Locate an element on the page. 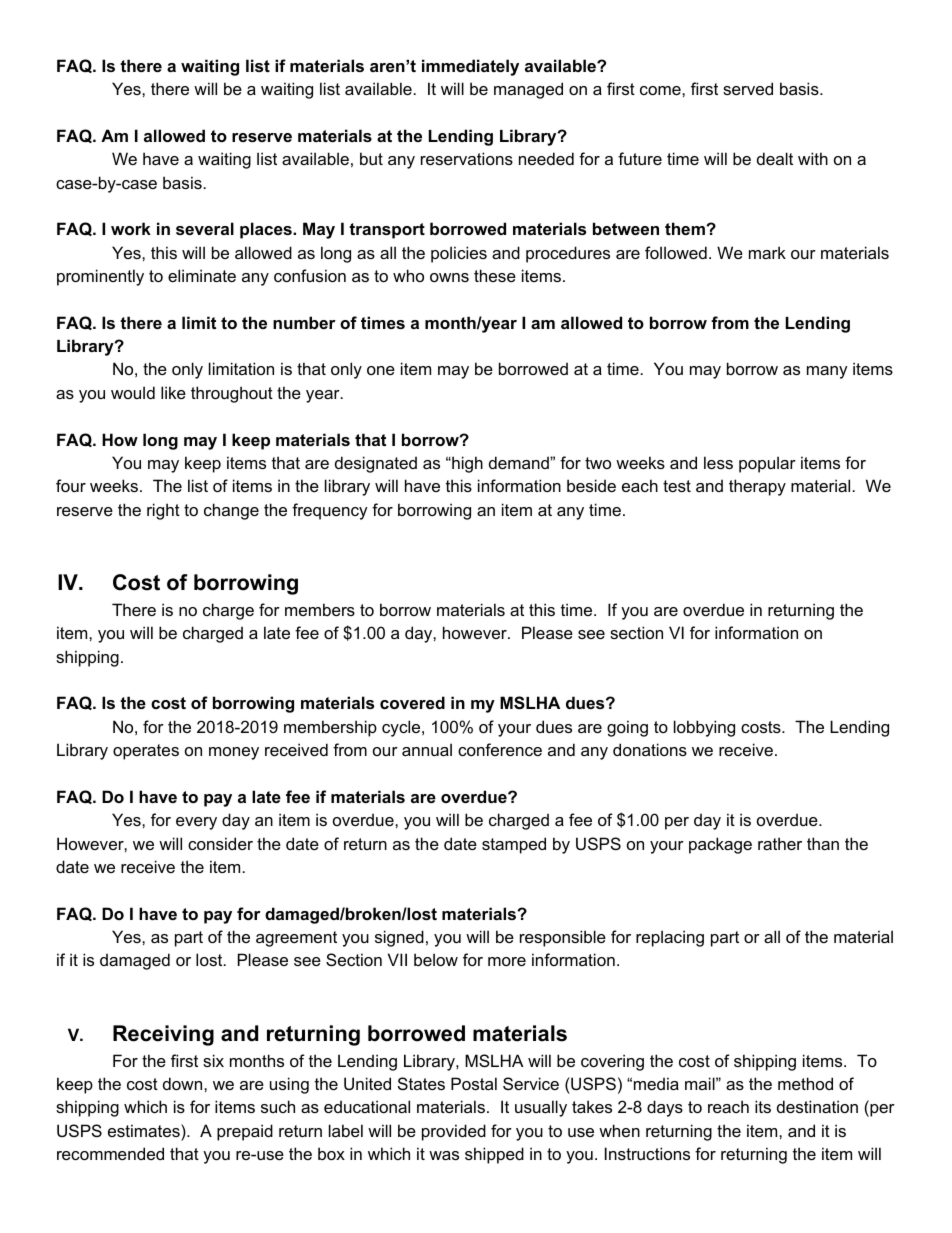  covered is located at coordinates (412, 702).
